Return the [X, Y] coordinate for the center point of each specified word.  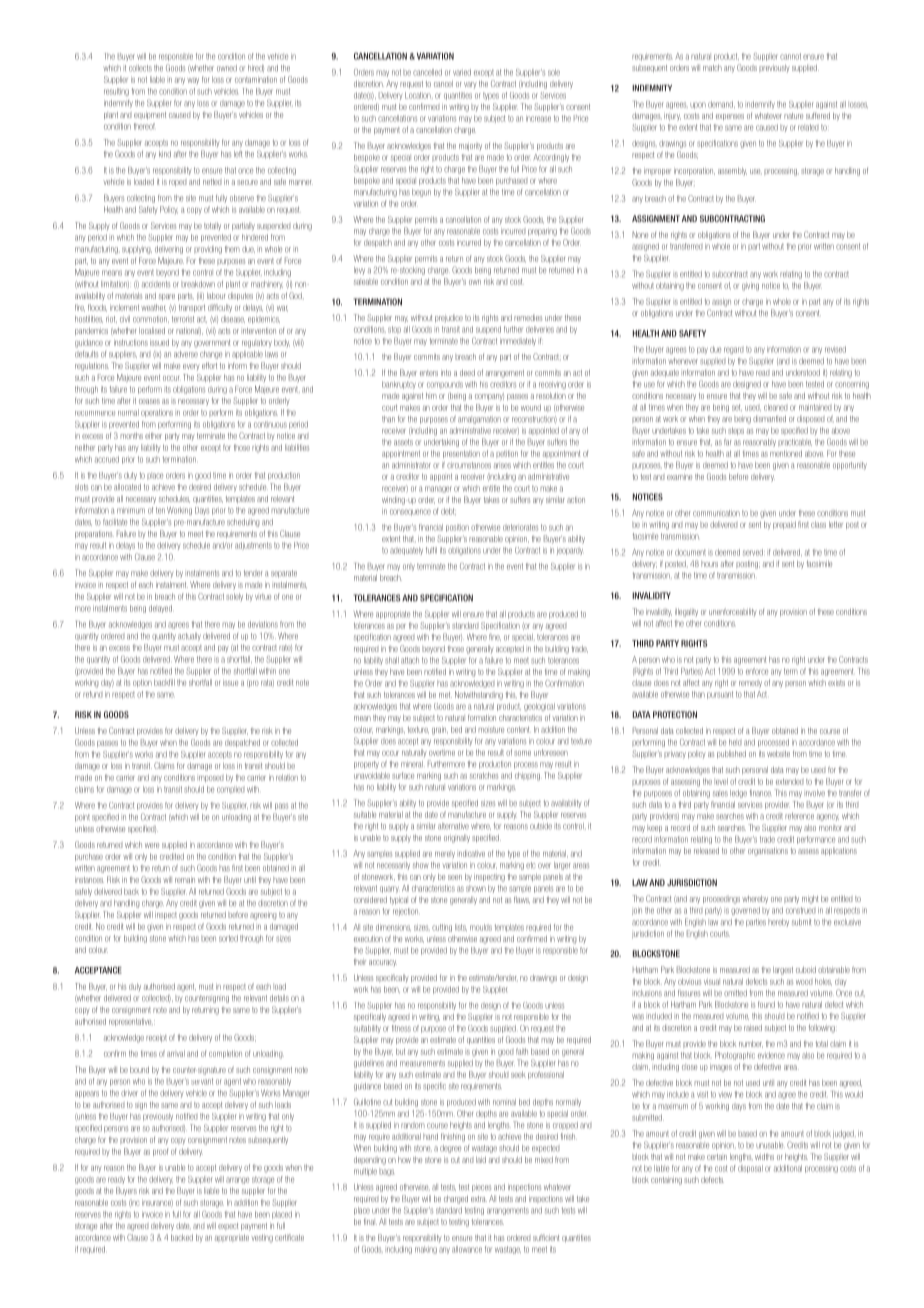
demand [721, 104]
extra [479, 1199]
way [193, 81]
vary [470, 85]
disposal [750, 1169]
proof [161, 1152]
